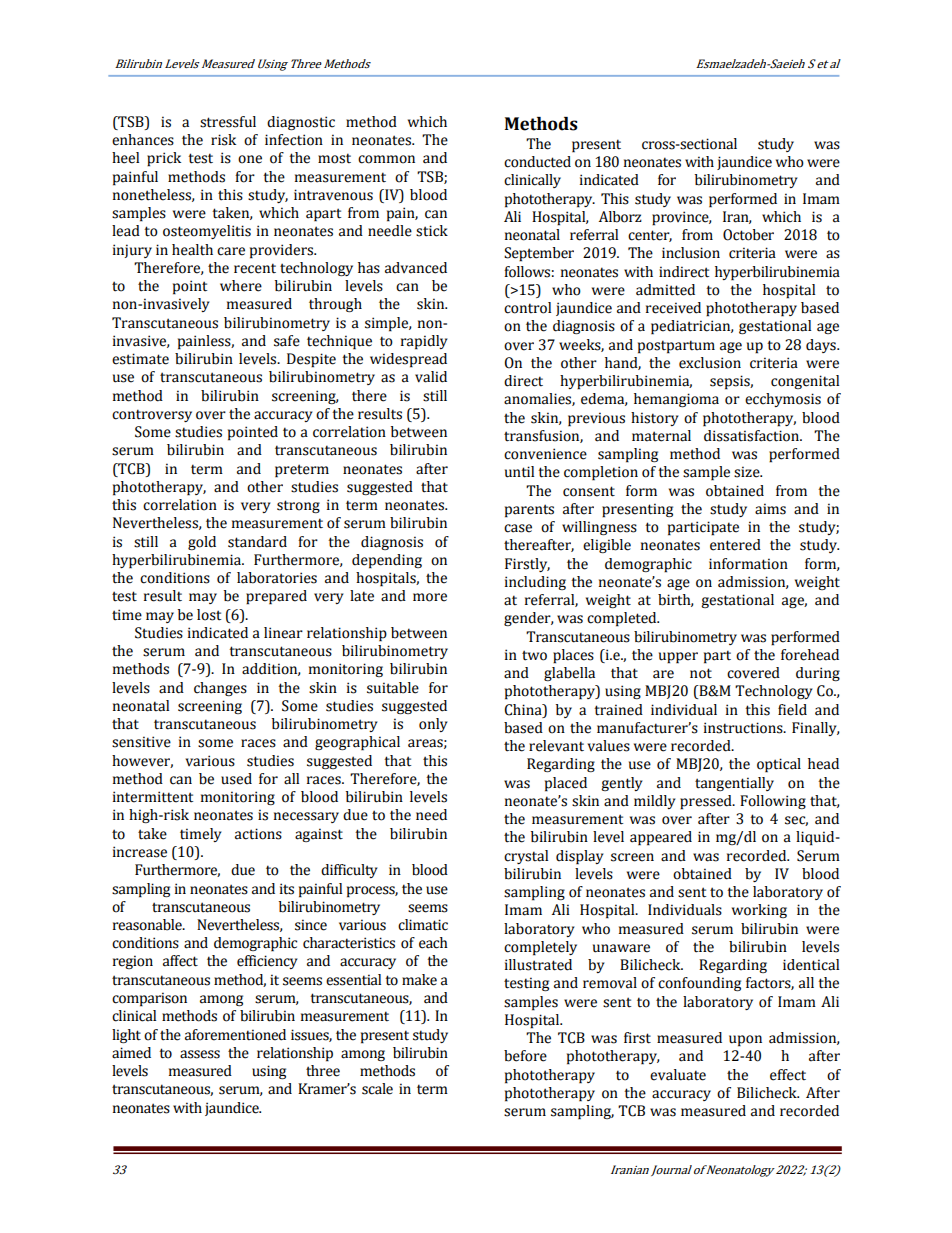  I want to click on valid, so click(431, 377).
